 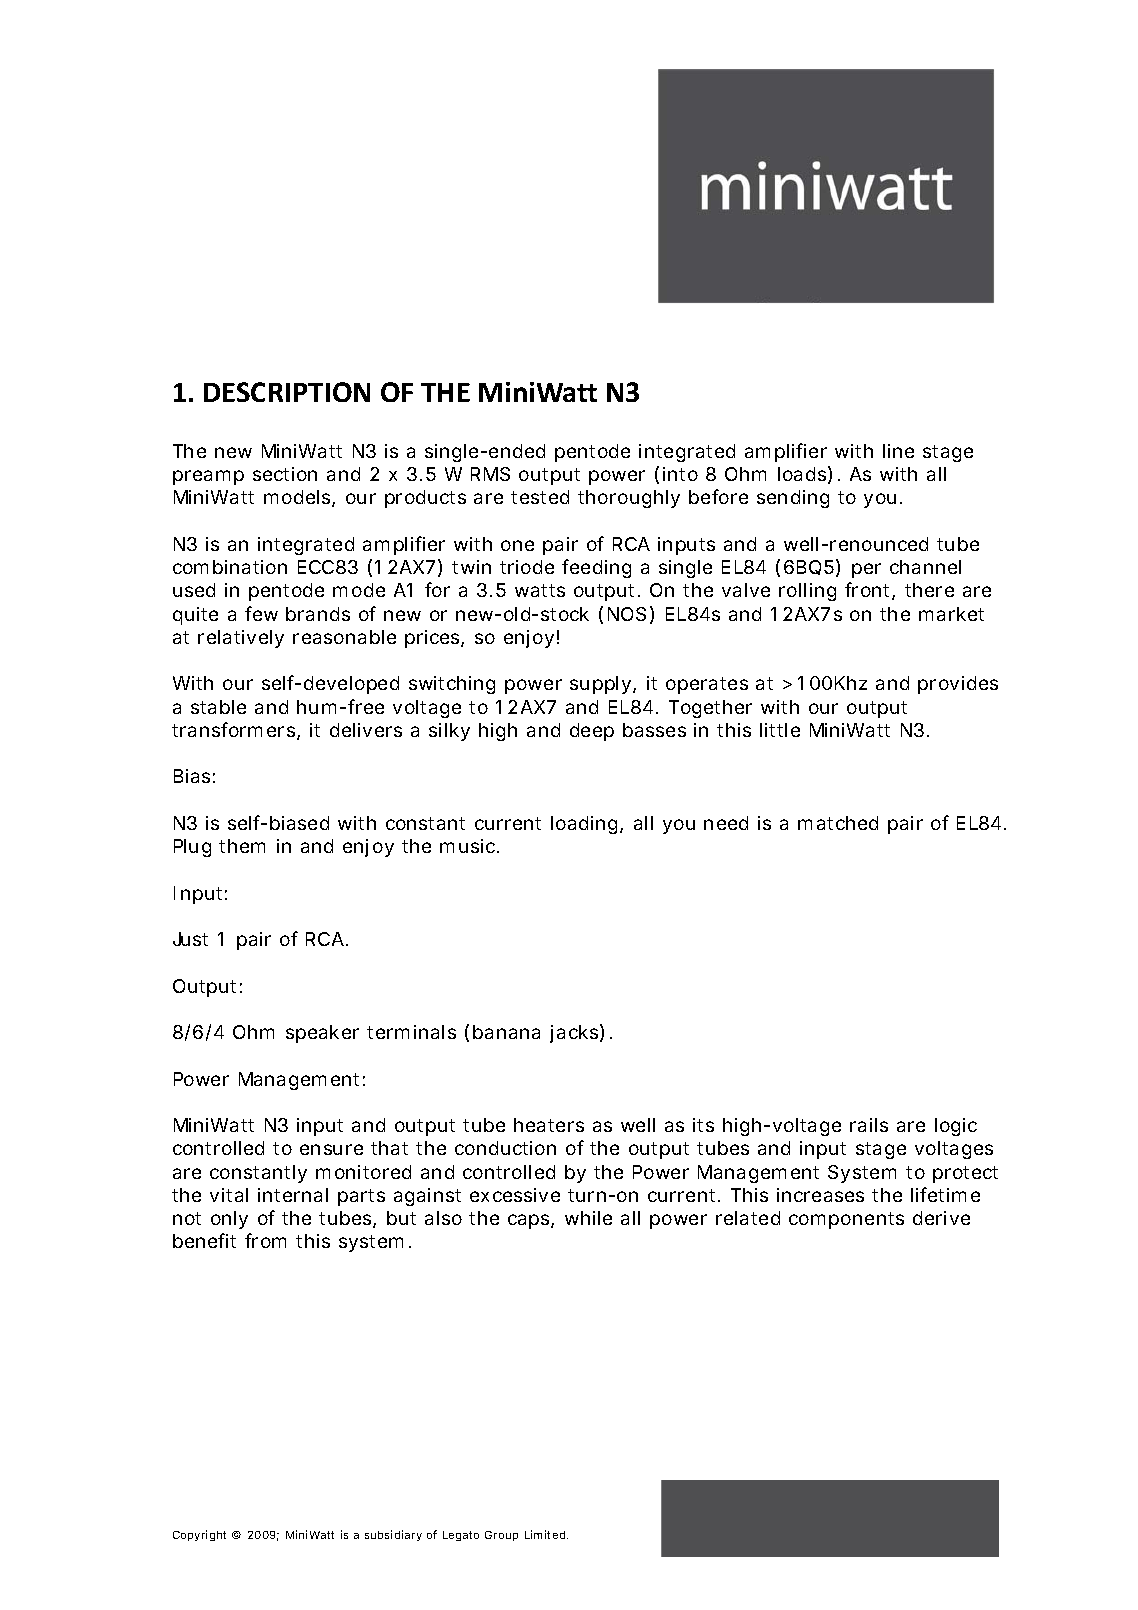 What do you see at coordinates (199, 1535) in the screenshot?
I see `Copyright` at bounding box center [199, 1535].
